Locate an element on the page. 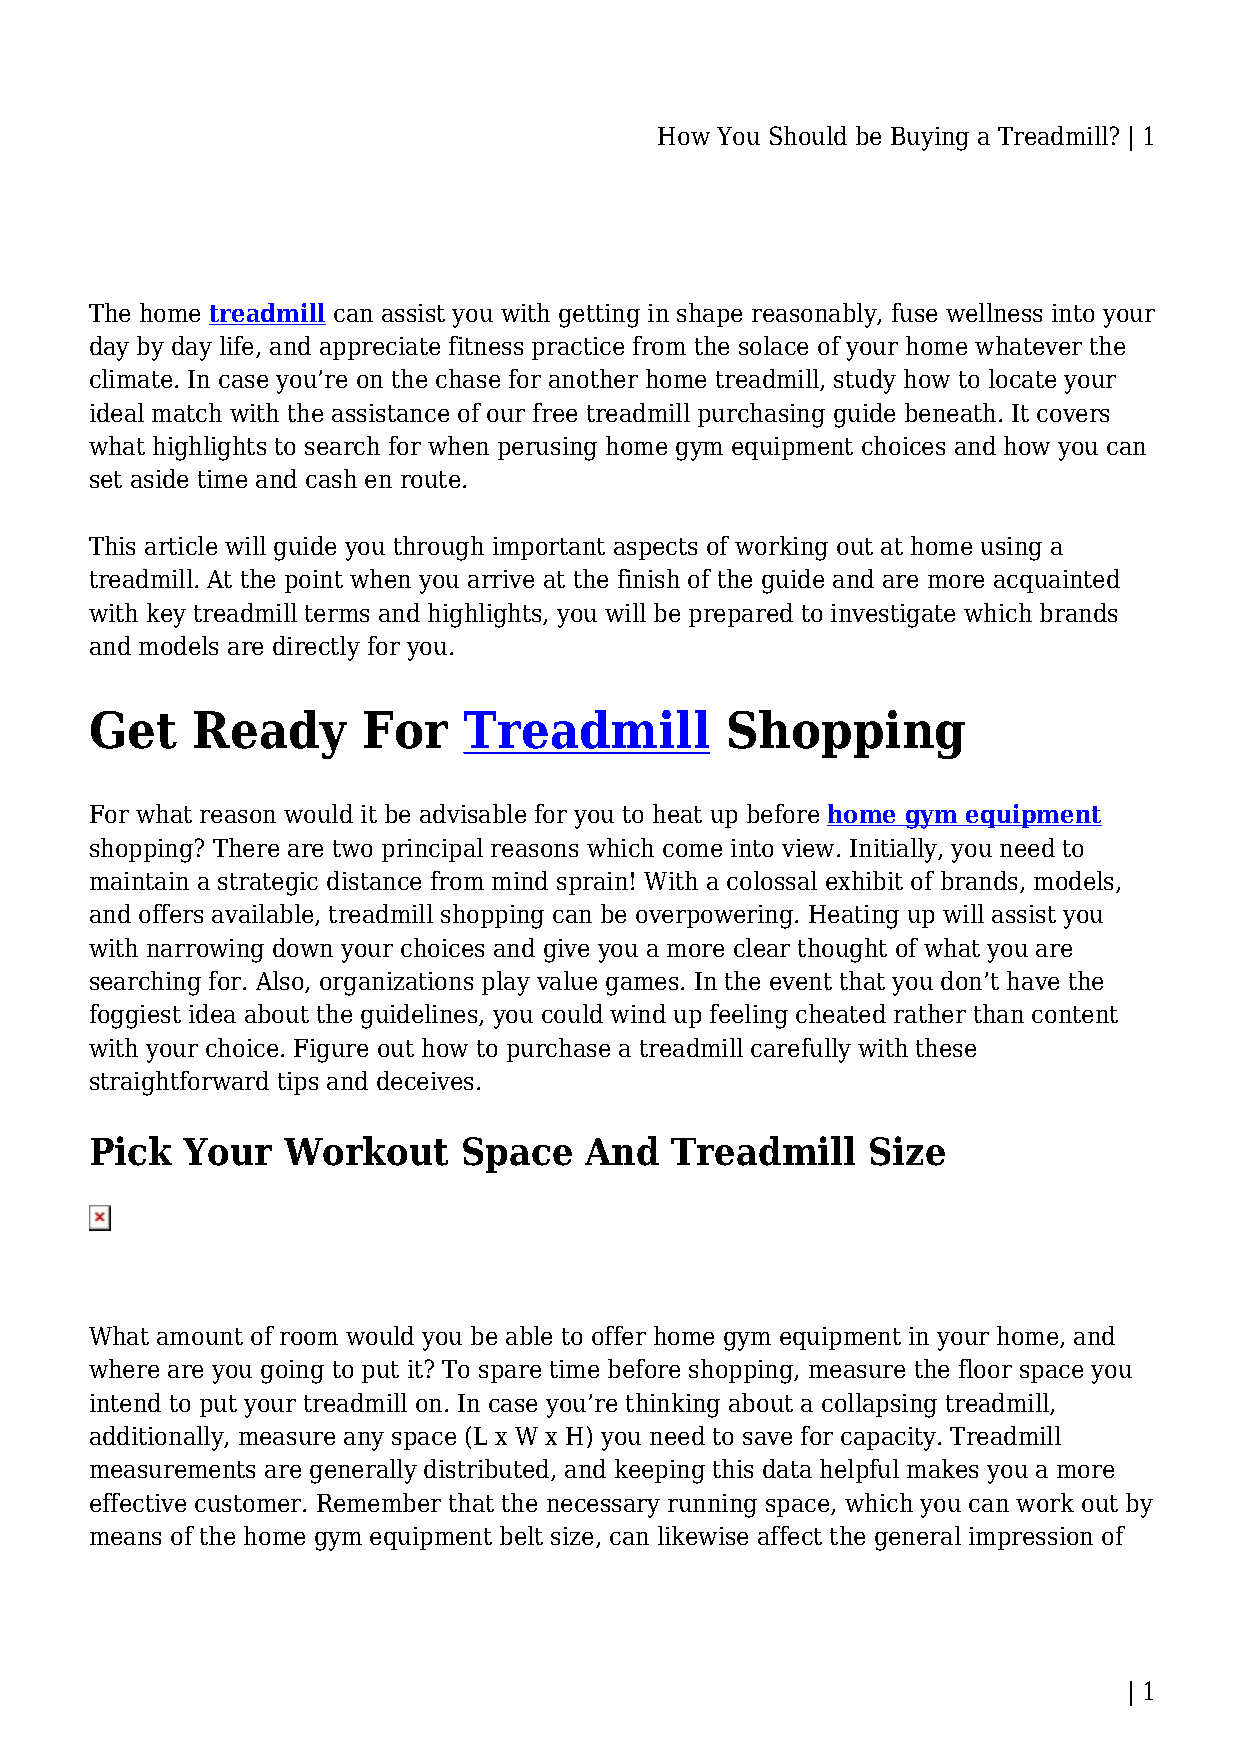 The height and width of the image is (1762, 1246). There is located at coordinates (246, 847).
